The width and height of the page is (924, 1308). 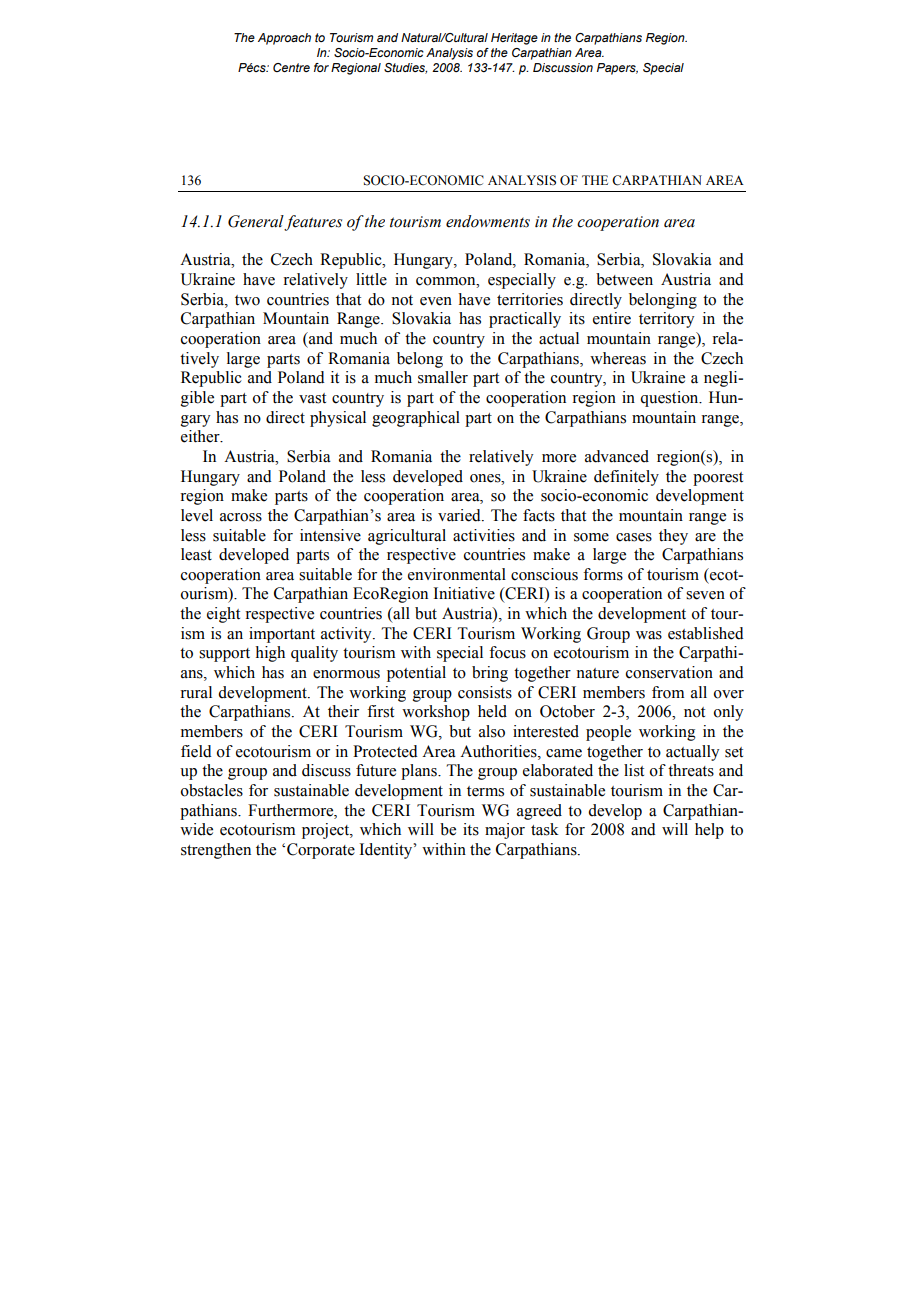 What do you see at coordinates (514, 39) in the page?
I see `Heritage` at bounding box center [514, 39].
